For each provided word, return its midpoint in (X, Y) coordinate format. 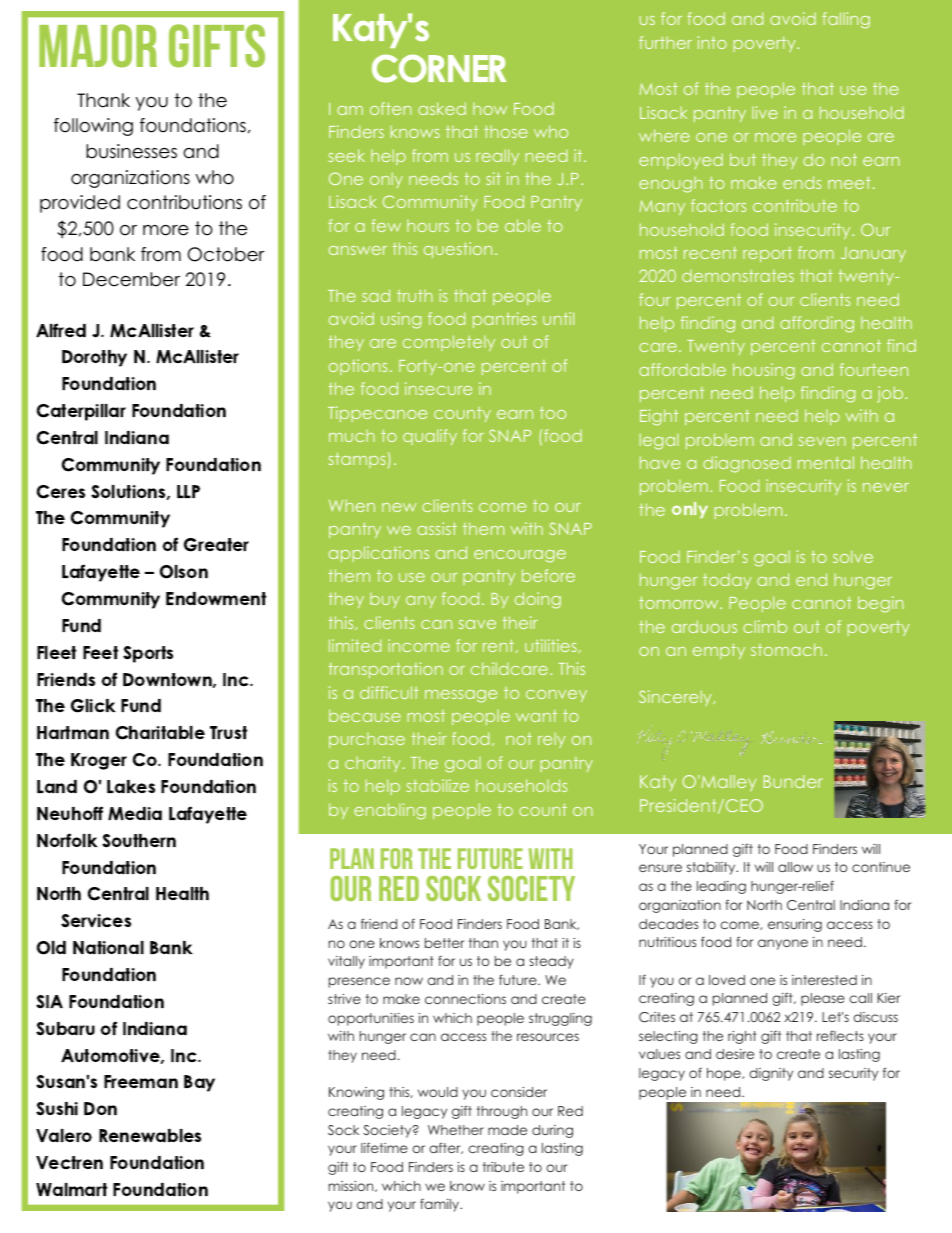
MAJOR (98, 46)
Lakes (131, 786)
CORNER (439, 68)
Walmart (71, 1189)
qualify (430, 437)
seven (822, 441)
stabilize (438, 785)
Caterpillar (81, 412)
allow (795, 867)
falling (846, 20)
